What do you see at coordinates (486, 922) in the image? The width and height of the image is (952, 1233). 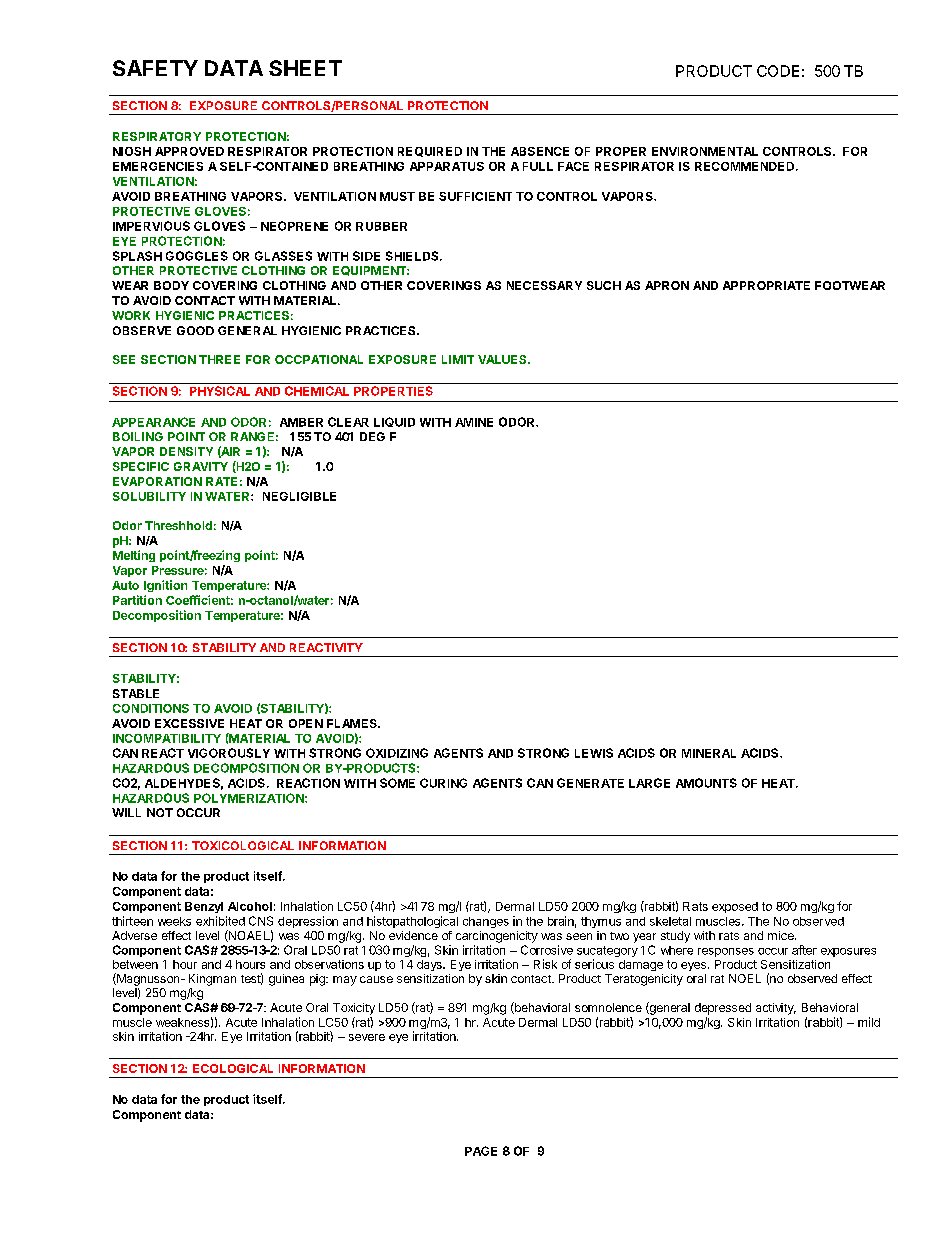 I see `changes` at bounding box center [486, 922].
